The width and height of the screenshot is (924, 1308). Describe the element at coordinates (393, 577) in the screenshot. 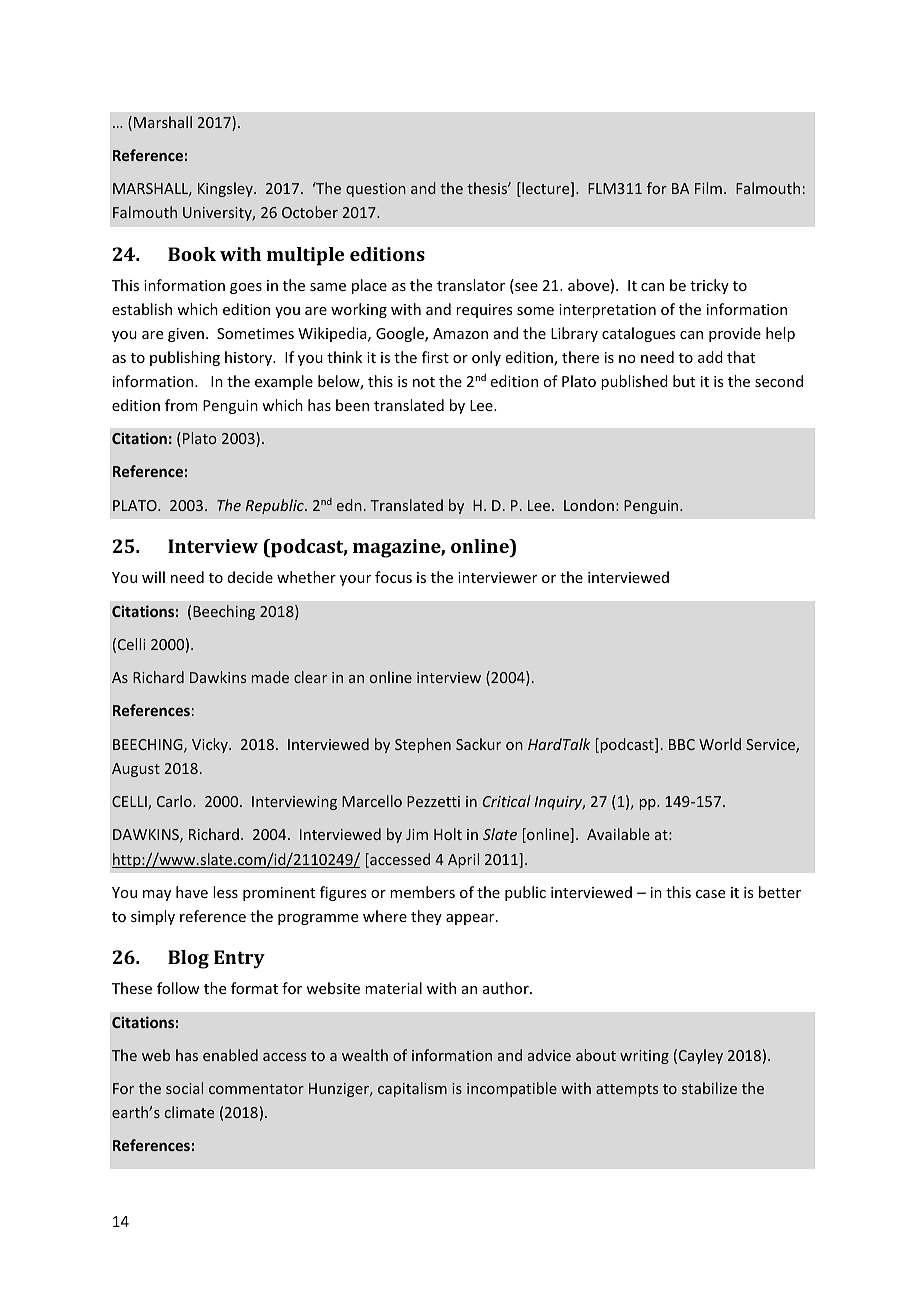

I see `focus` at that location.
